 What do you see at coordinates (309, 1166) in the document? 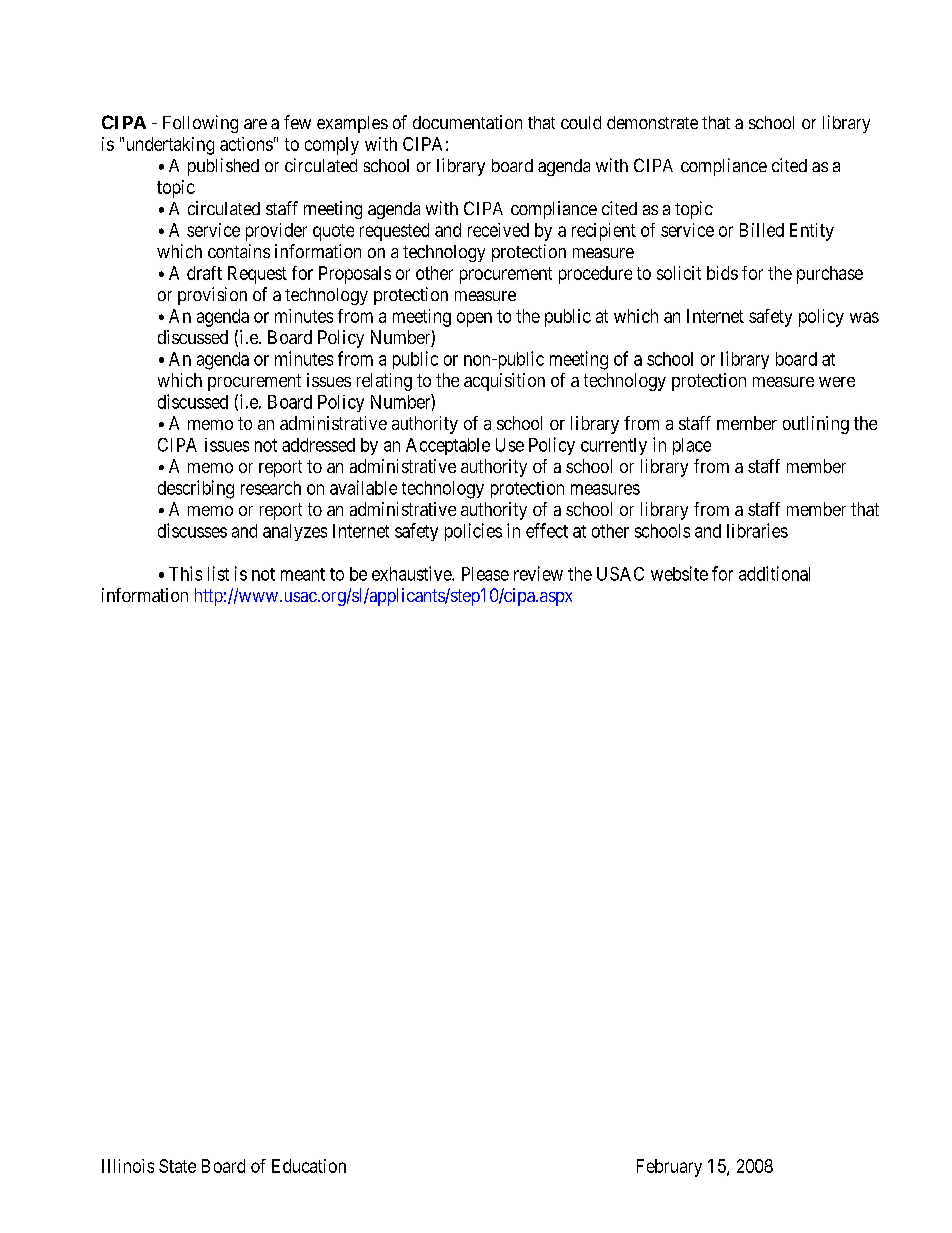
I see `Education` at bounding box center [309, 1166].
